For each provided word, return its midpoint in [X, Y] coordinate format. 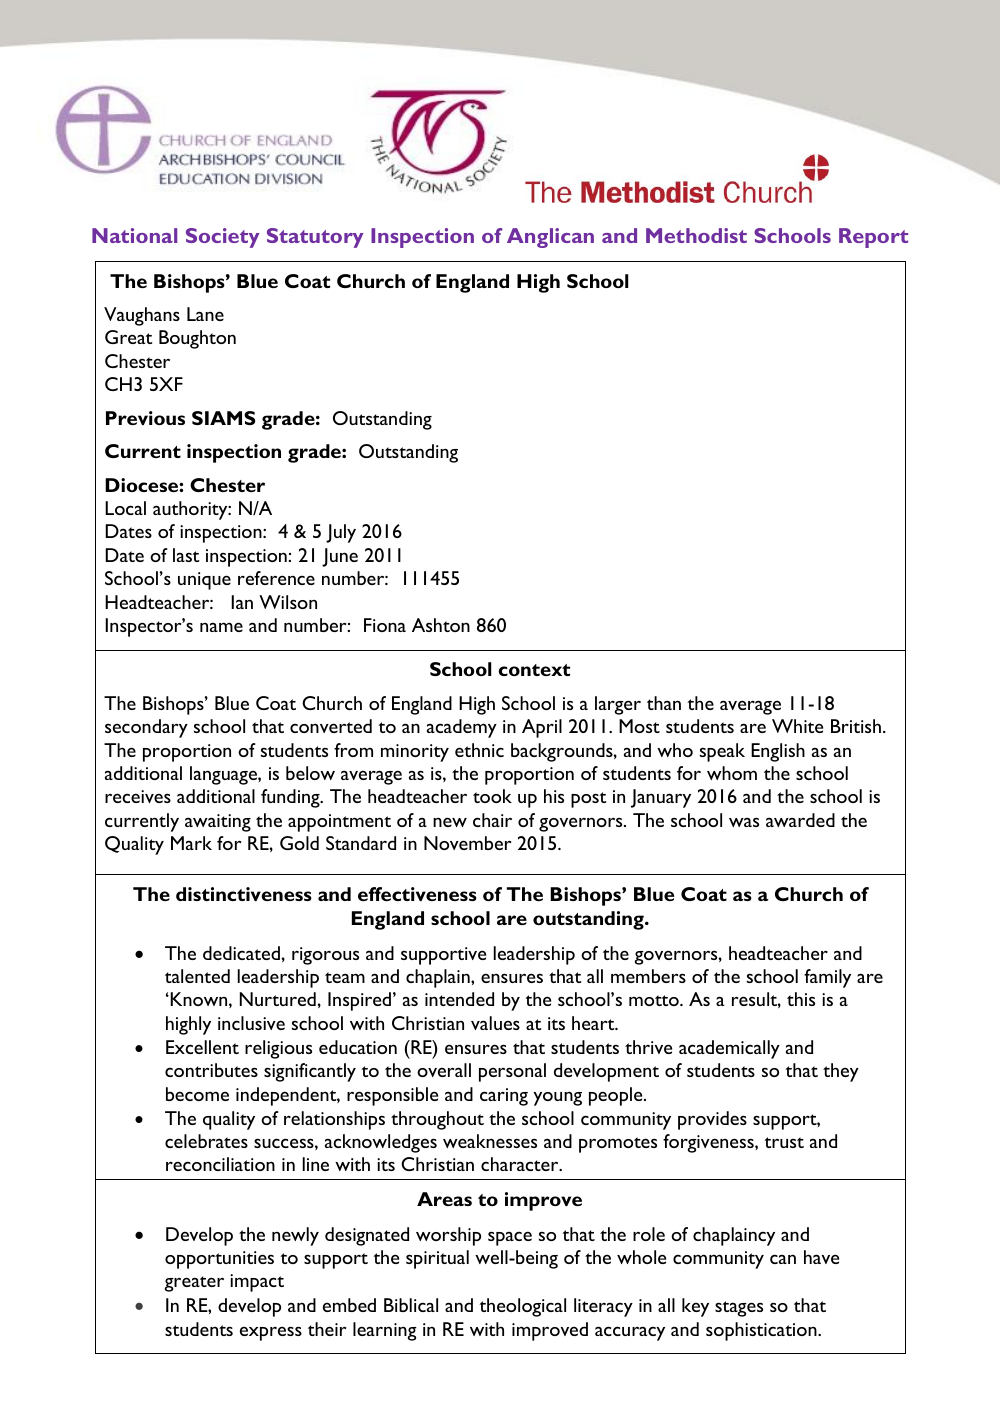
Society [222, 238]
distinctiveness [244, 894]
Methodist [696, 235]
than [664, 703]
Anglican [550, 238]
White [797, 726]
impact [257, 1283]
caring [504, 1097]
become [197, 1094]
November [467, 843]
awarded [800, 820]
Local [125, 508]
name [221, 627]
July [341, 533]
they [841, 1072]
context [534, 670]
